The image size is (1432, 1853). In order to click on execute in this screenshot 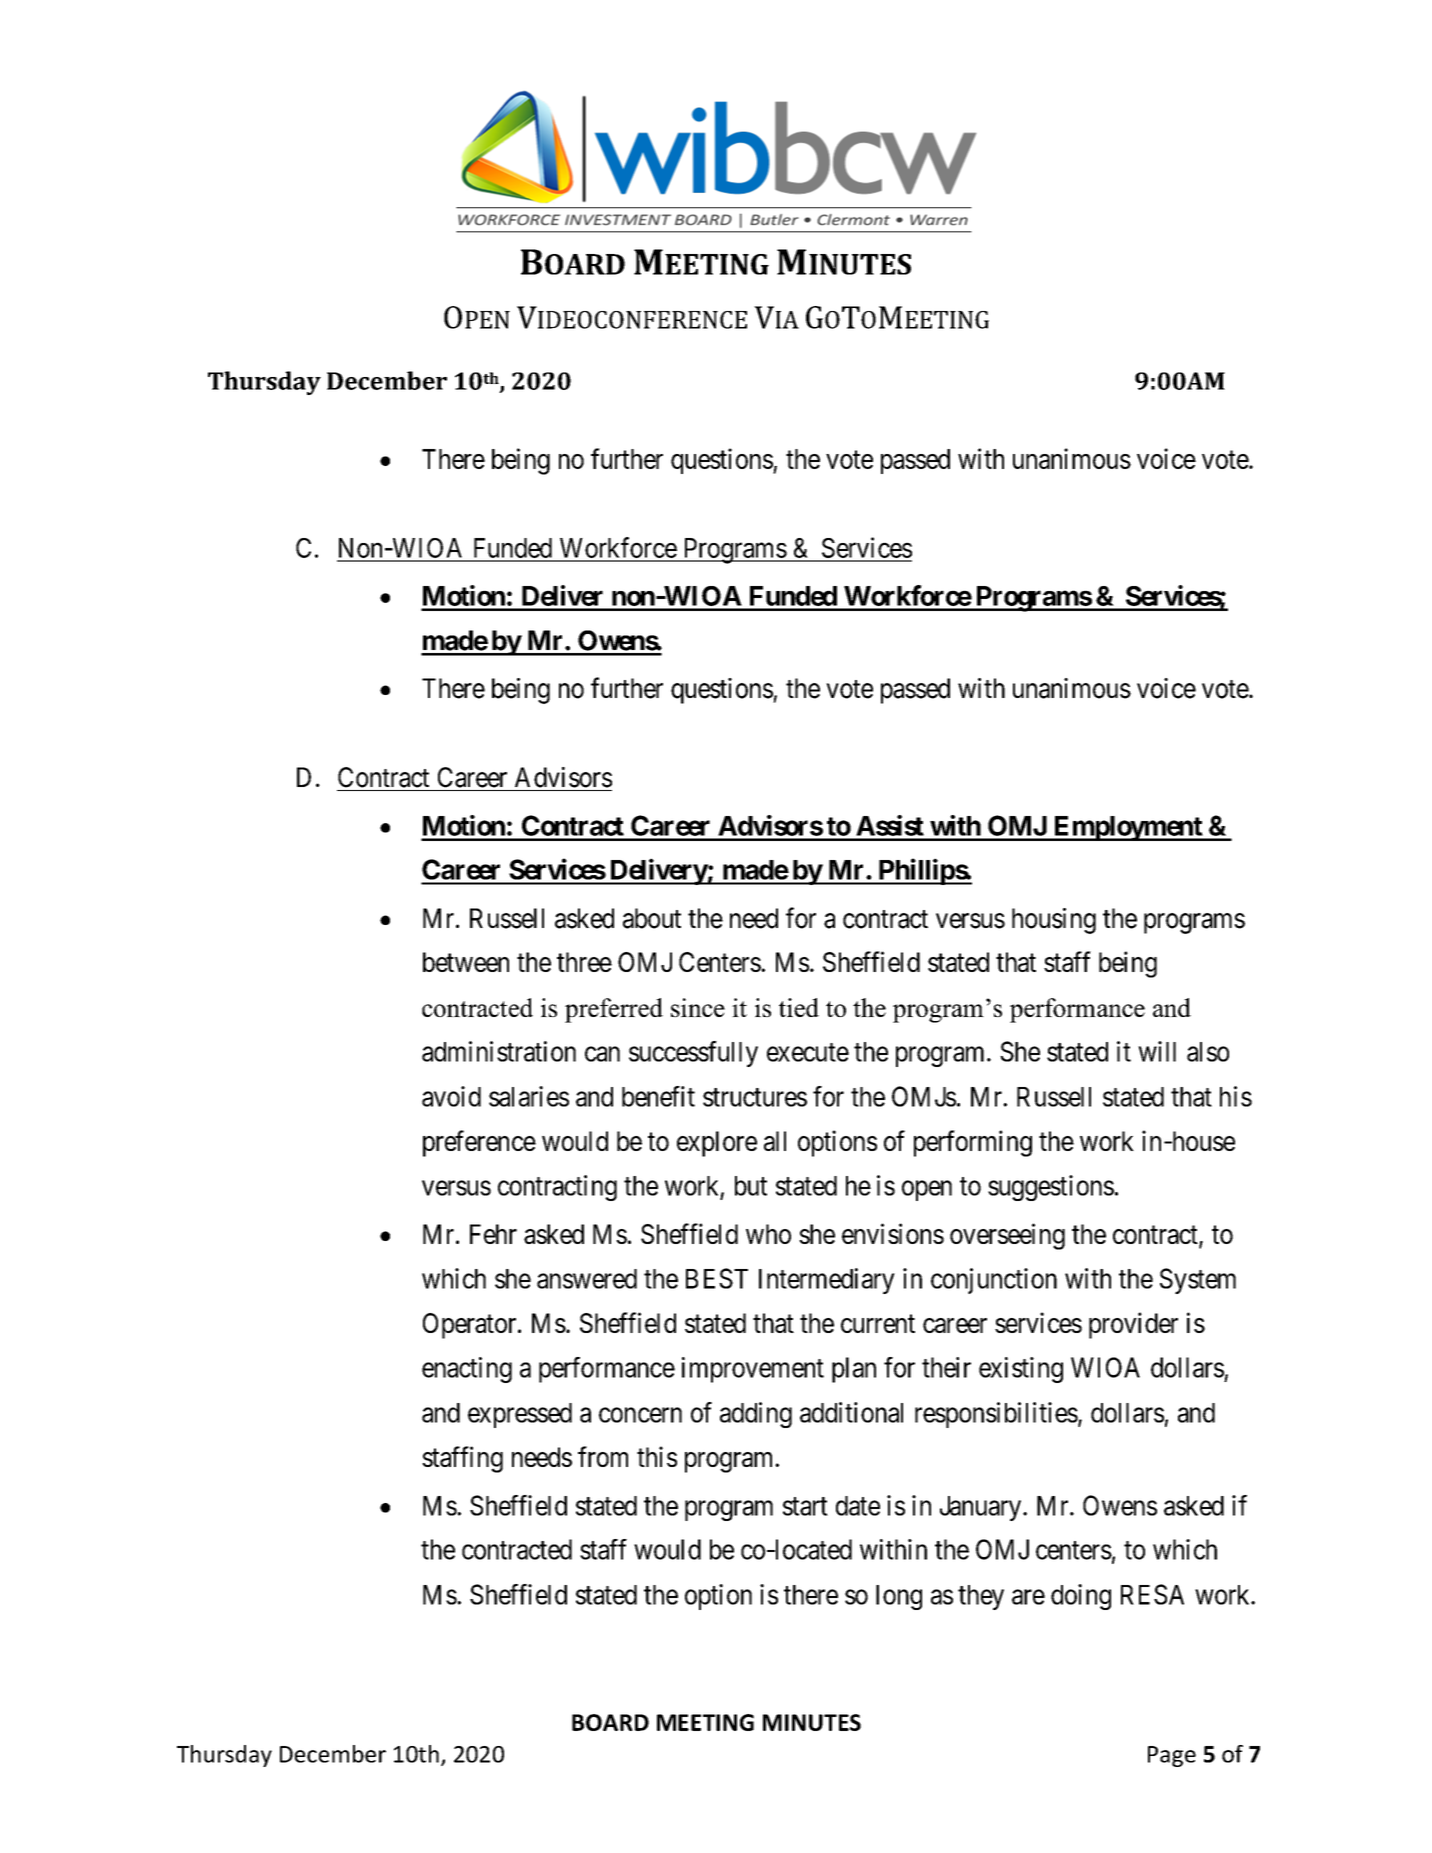, I will do `click(808, 1052)`.
